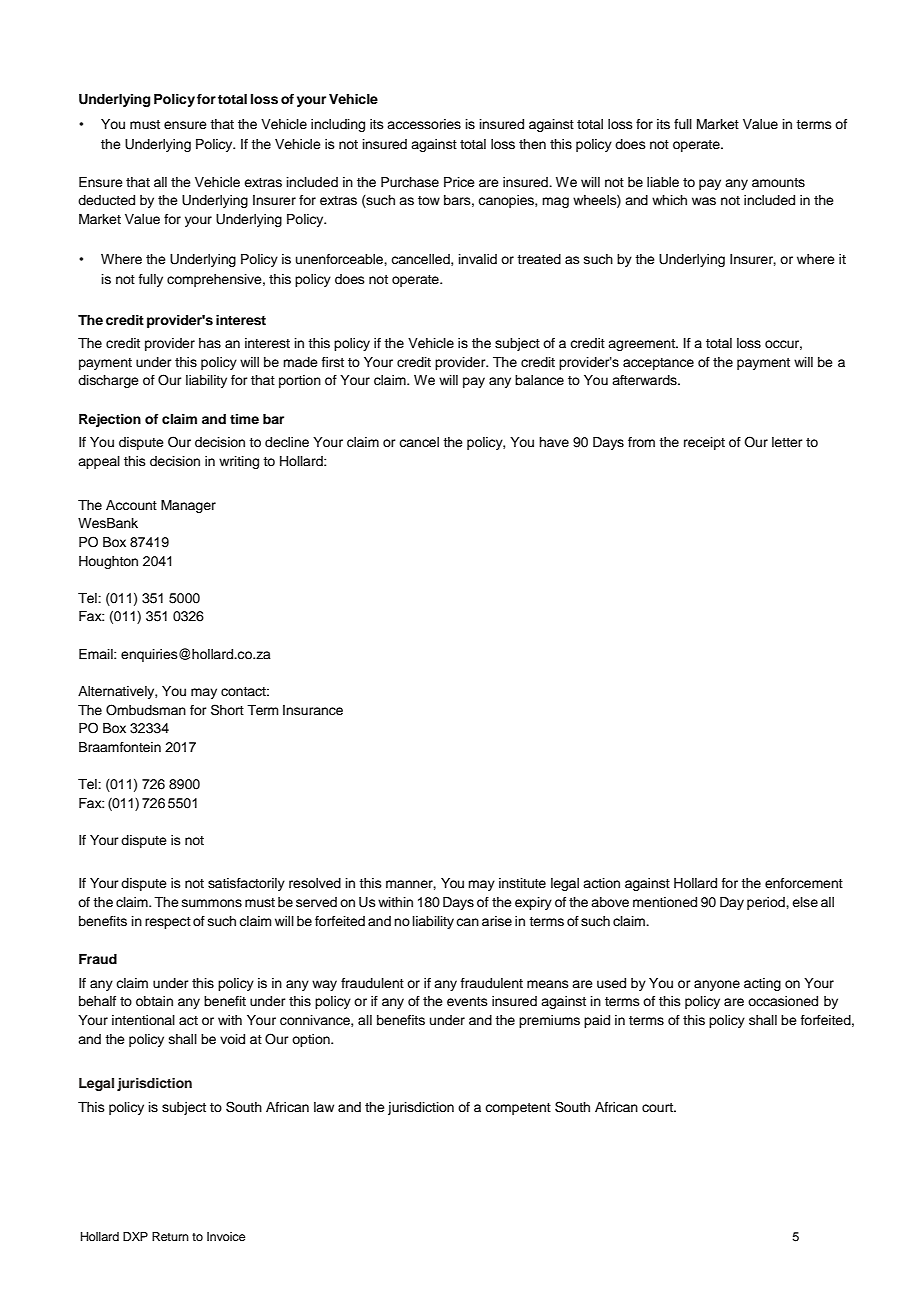 The image size is (924, 1307). What do you see at coordinates (459, 182) in the screenshot?
I see `Price` at bounding box center [459, 182].
